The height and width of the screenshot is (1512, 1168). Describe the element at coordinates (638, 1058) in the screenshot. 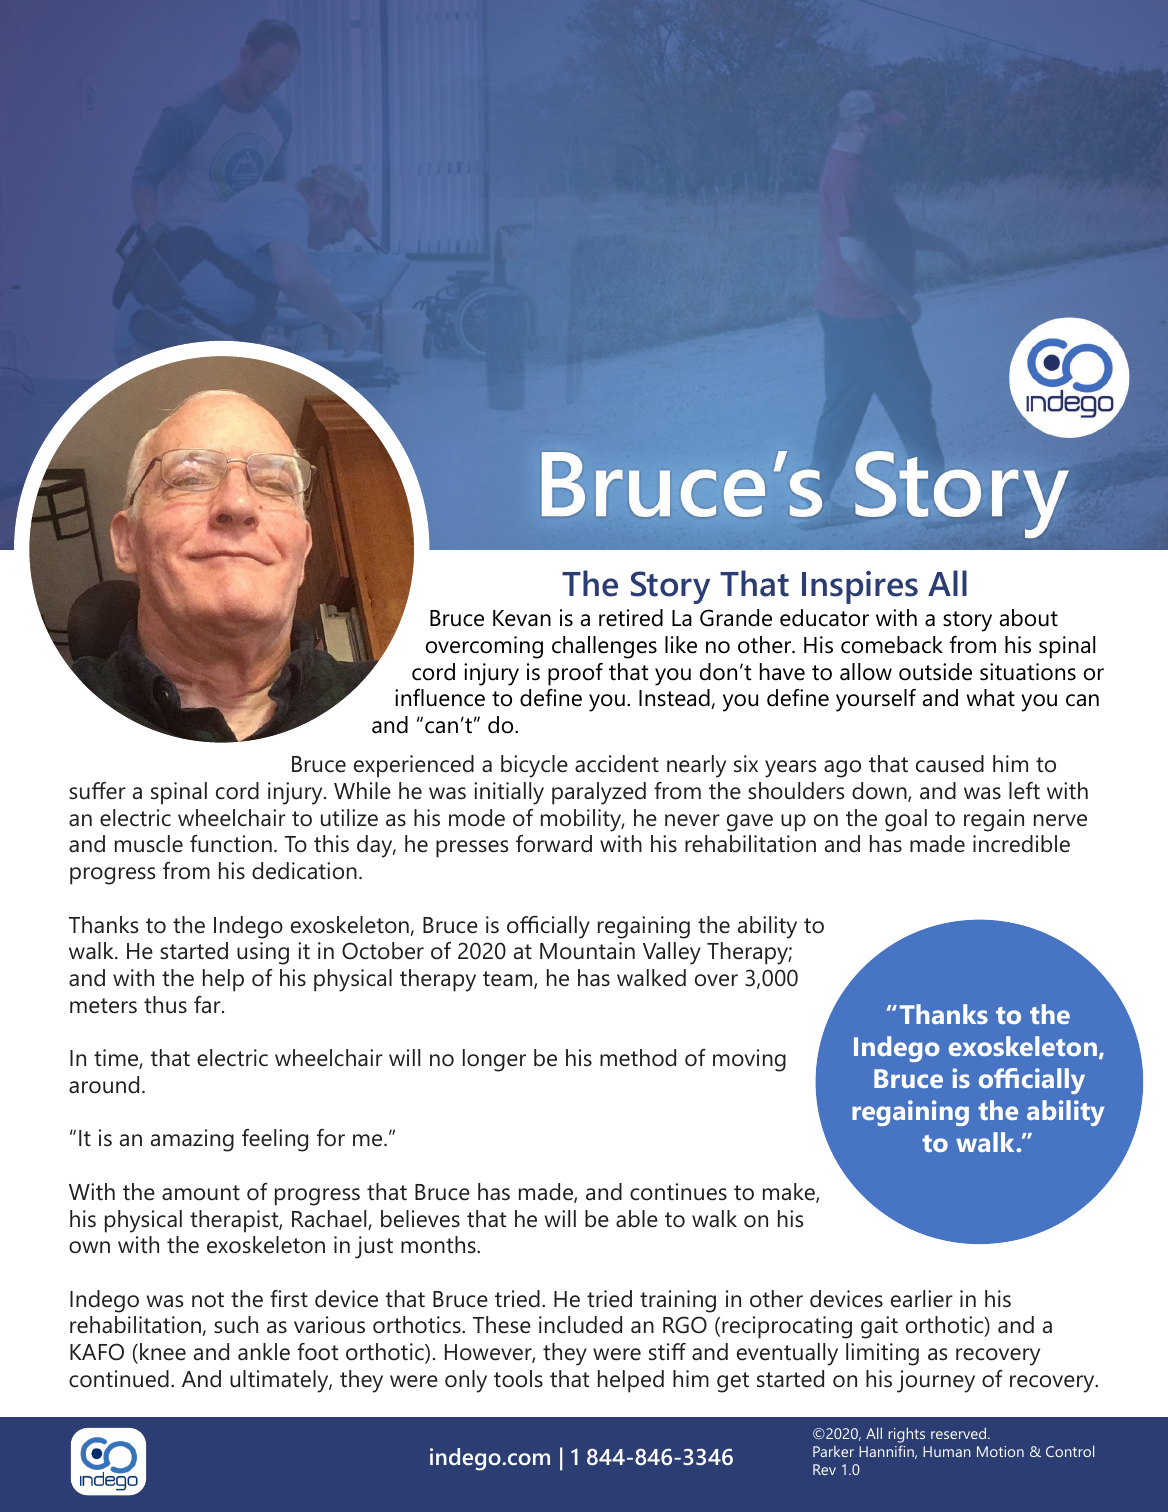

I see `method` at that location.
